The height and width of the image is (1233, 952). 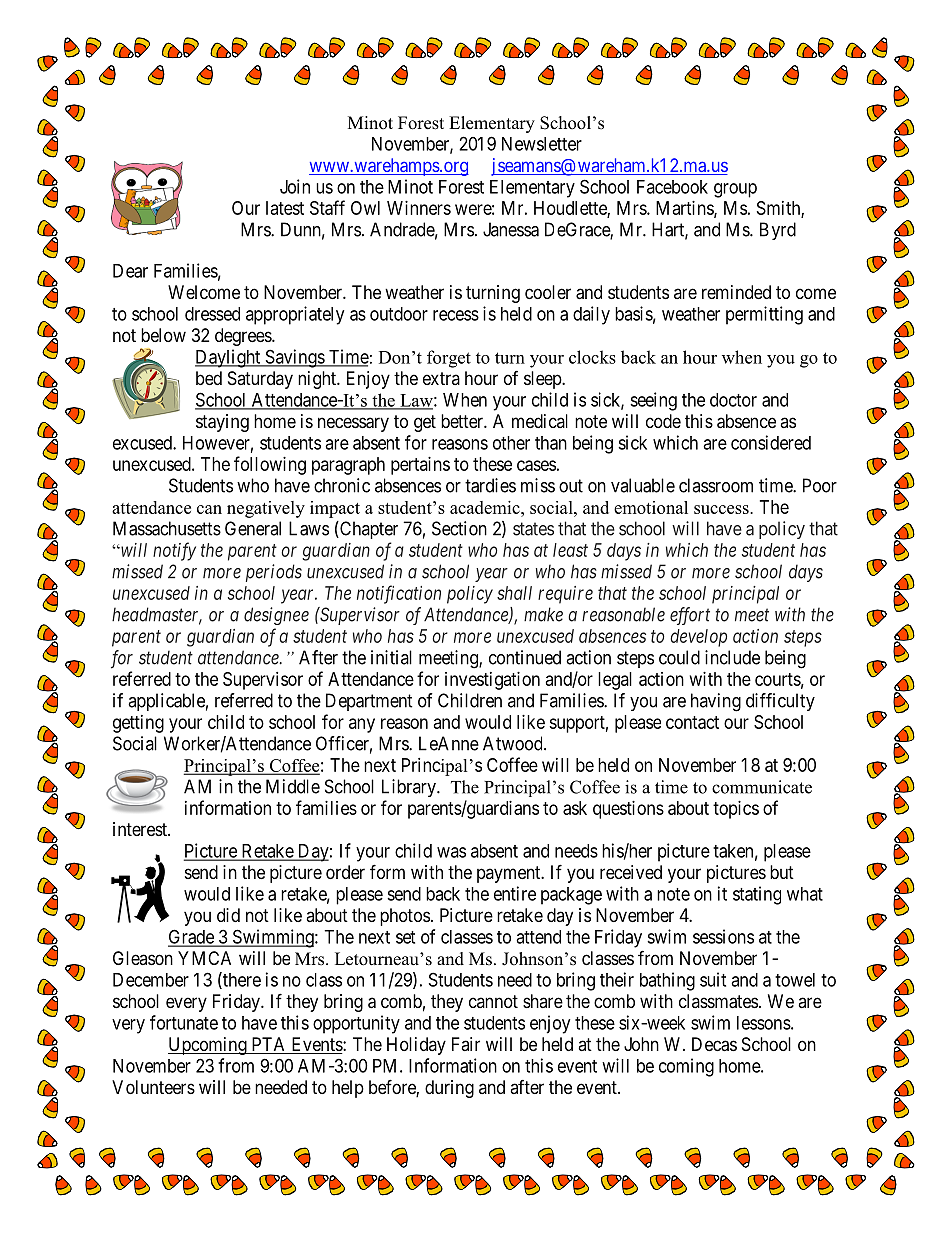 What do you see at coordinates (690, 616) in the image?
I see `effort` at bounding box center [690, 616].
